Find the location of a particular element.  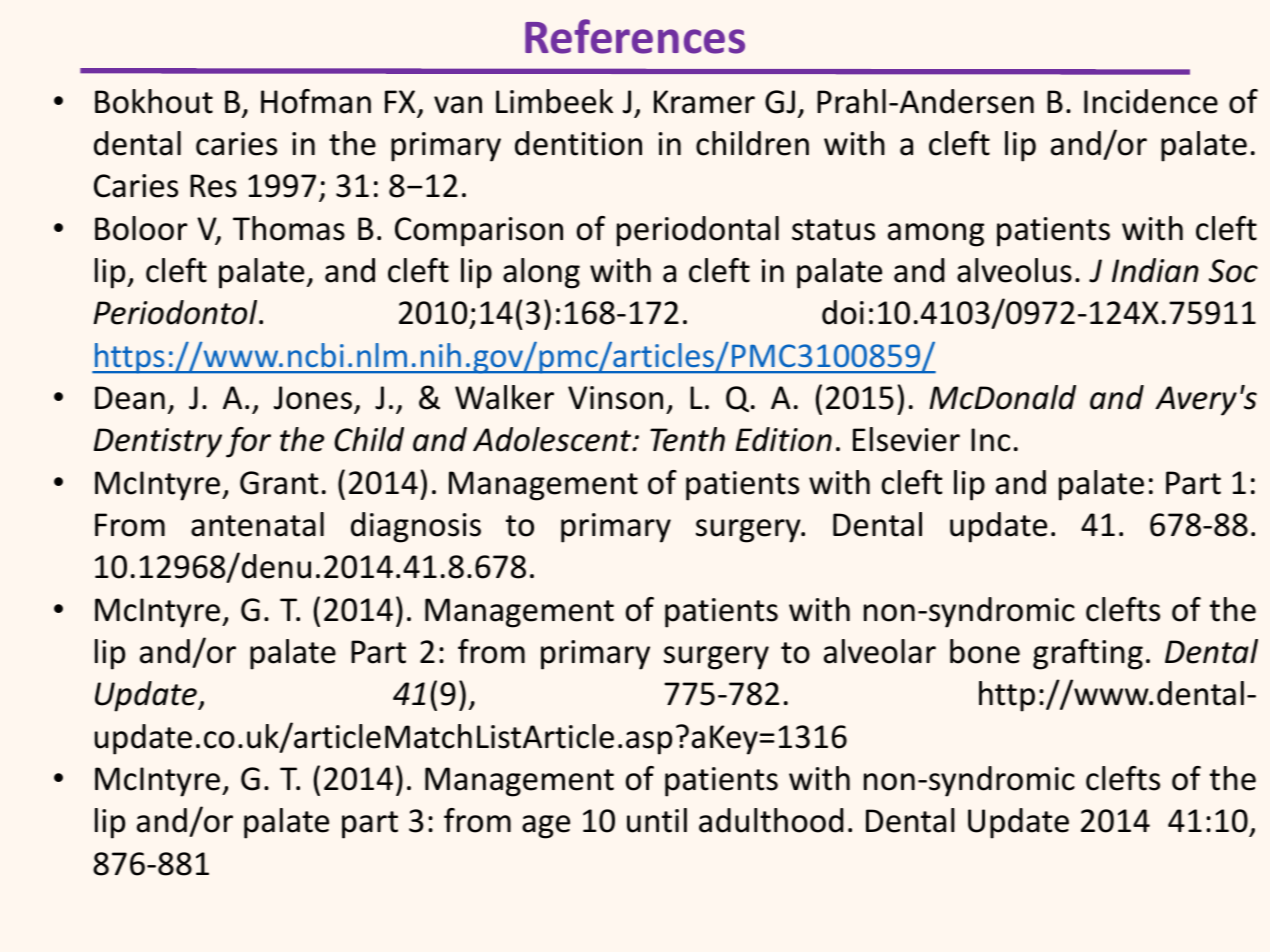

adulthood is located at coordinates (771, 820).
